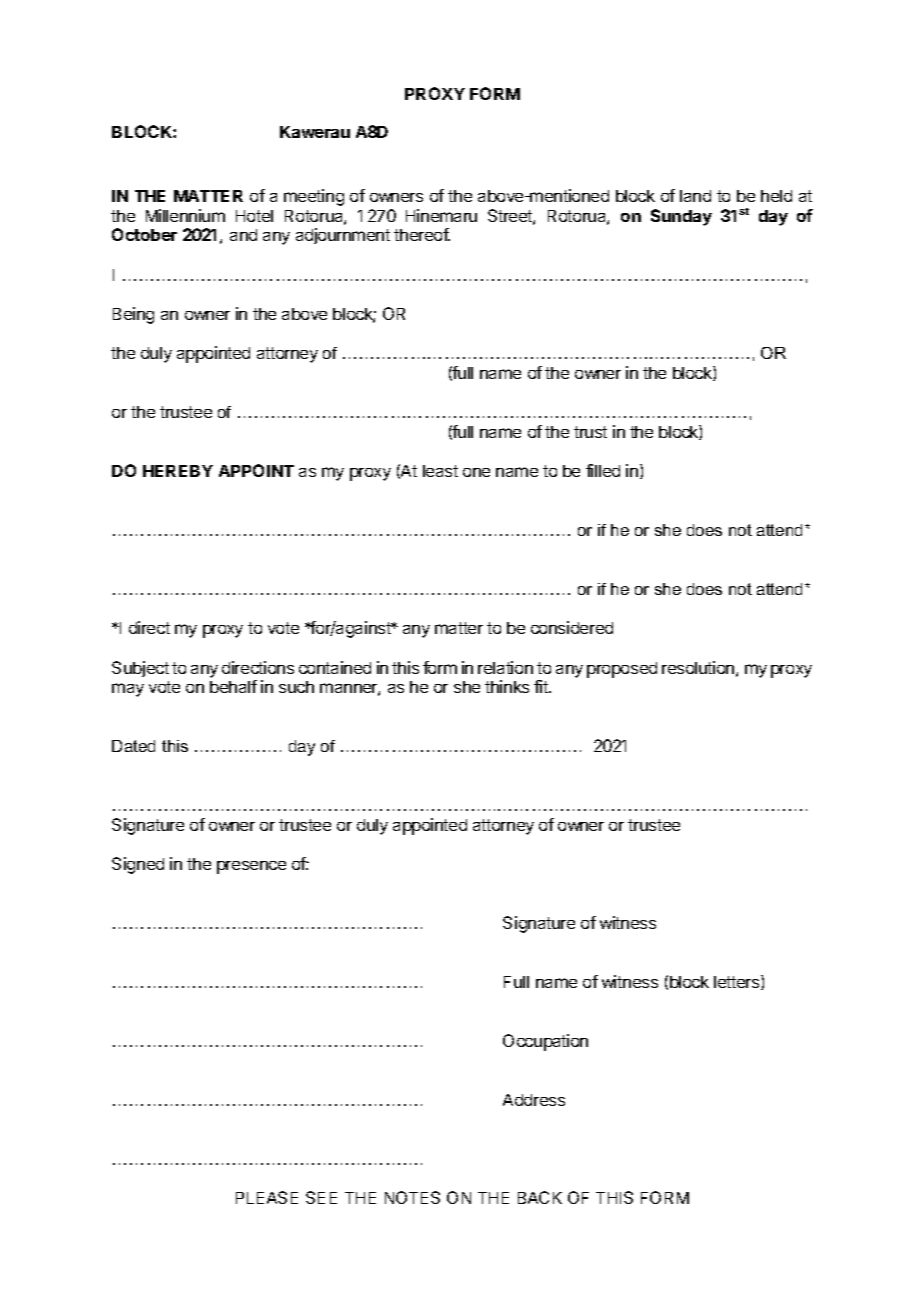 This document has width=924, height=1308. Describe the element at coordinates (185, 215) in the document. I see `Millennium` at that location.
